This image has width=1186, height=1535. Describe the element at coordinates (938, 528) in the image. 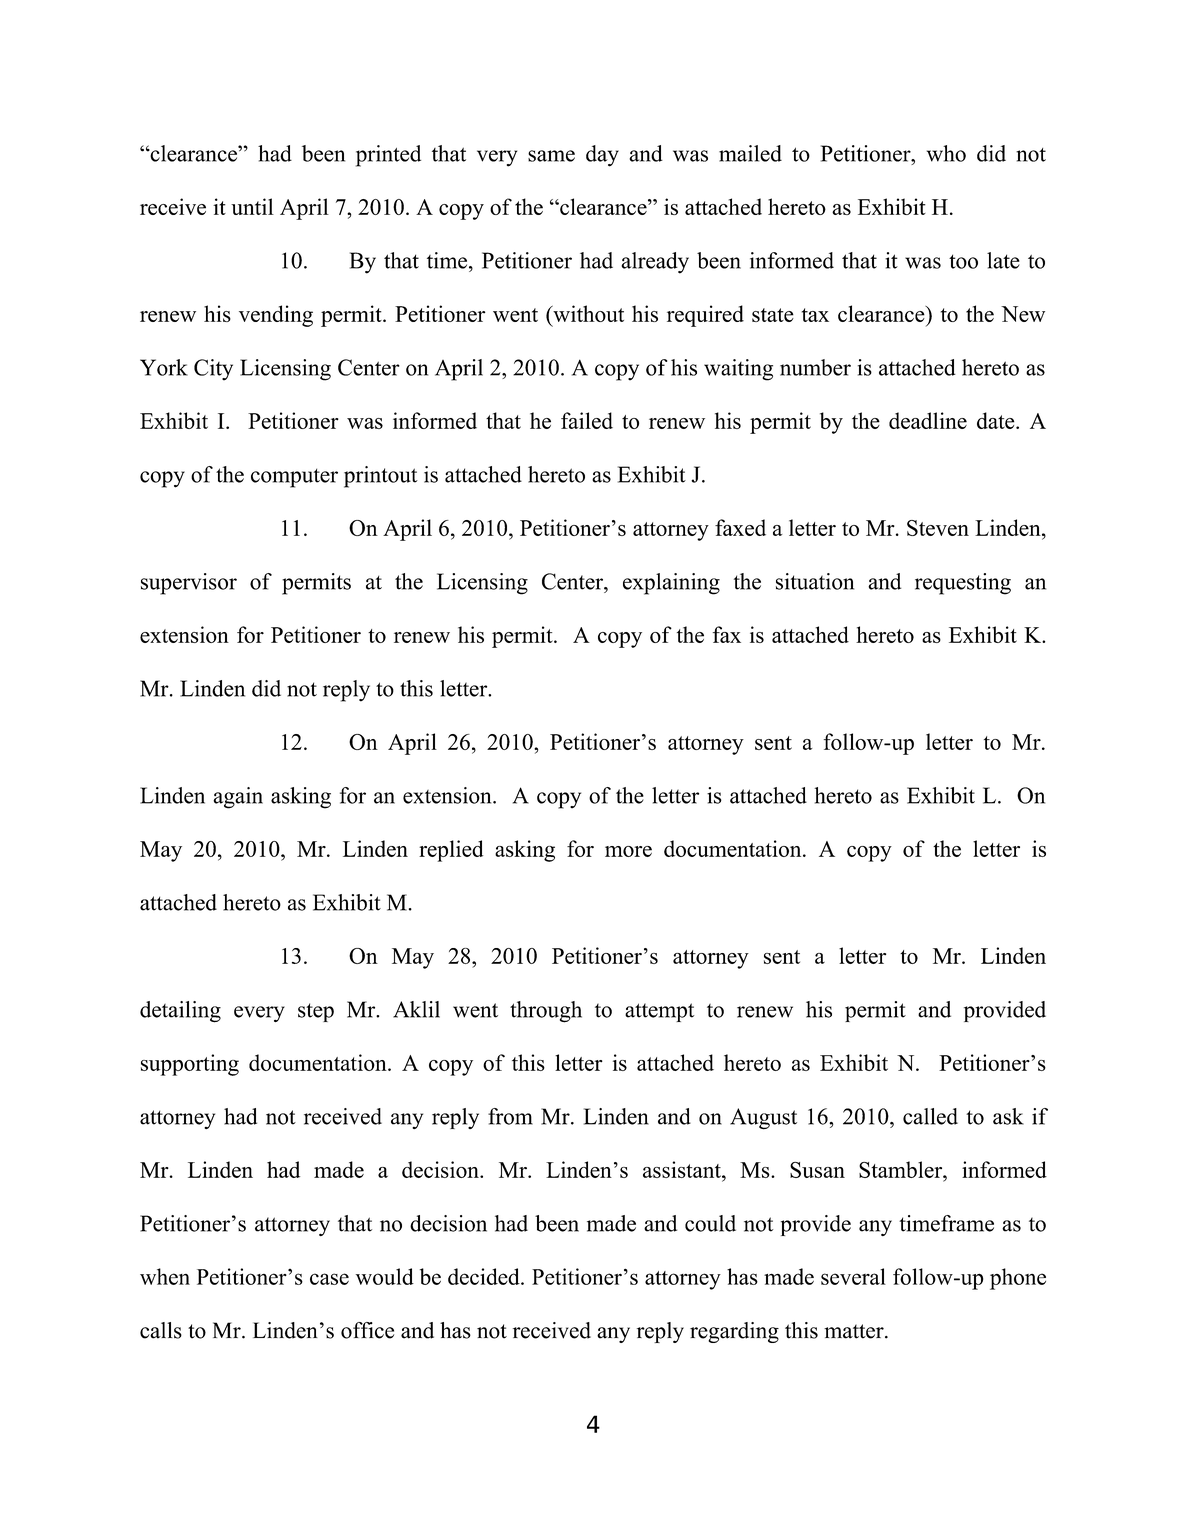

I see `Steven` at that location.
